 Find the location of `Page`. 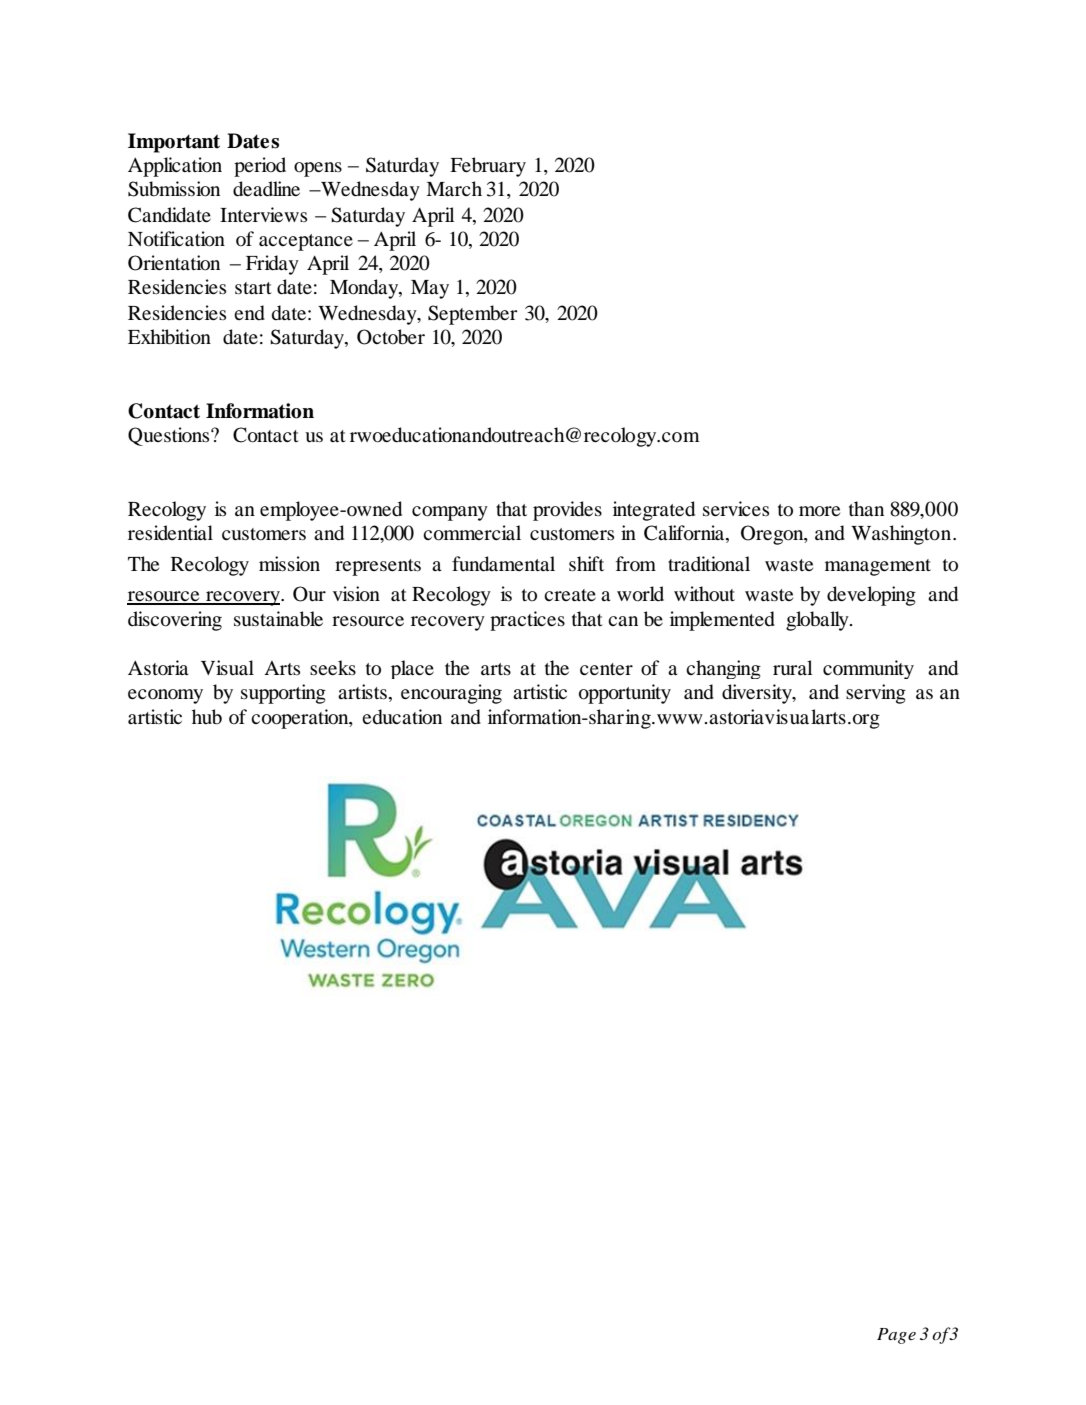

Page is located at coordinates (896, 1336).
